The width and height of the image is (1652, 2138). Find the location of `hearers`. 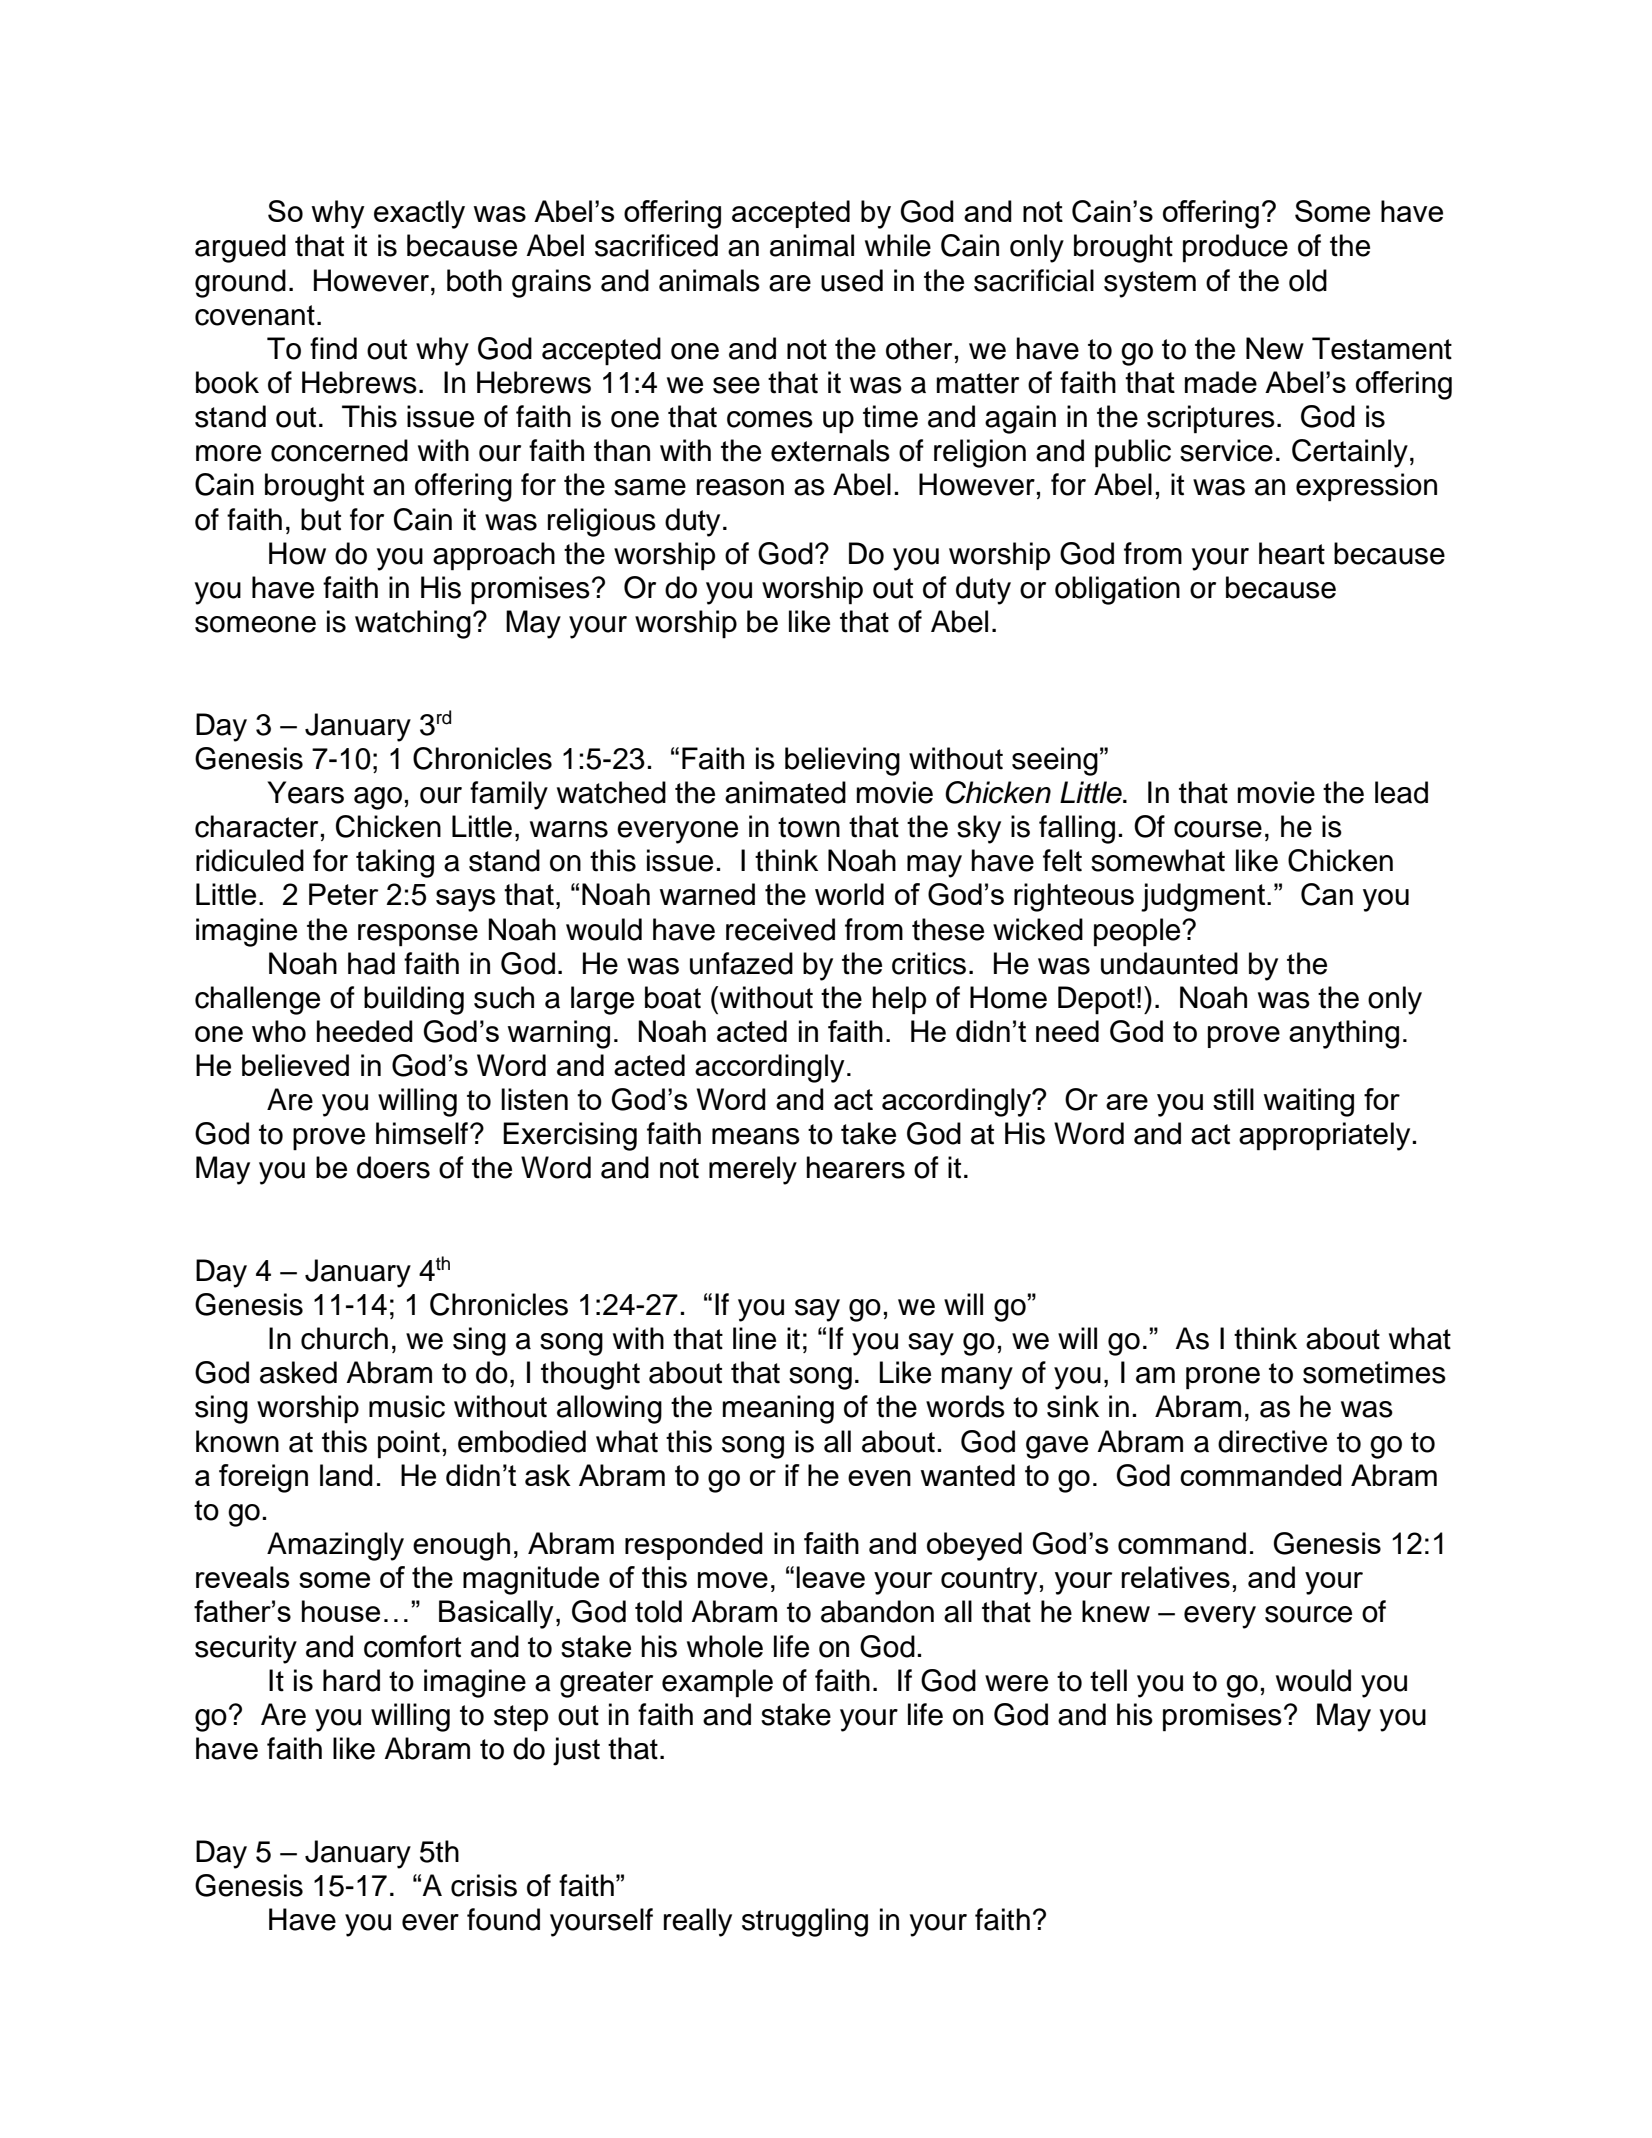

hearers is located at coordinates (856, 1167).
